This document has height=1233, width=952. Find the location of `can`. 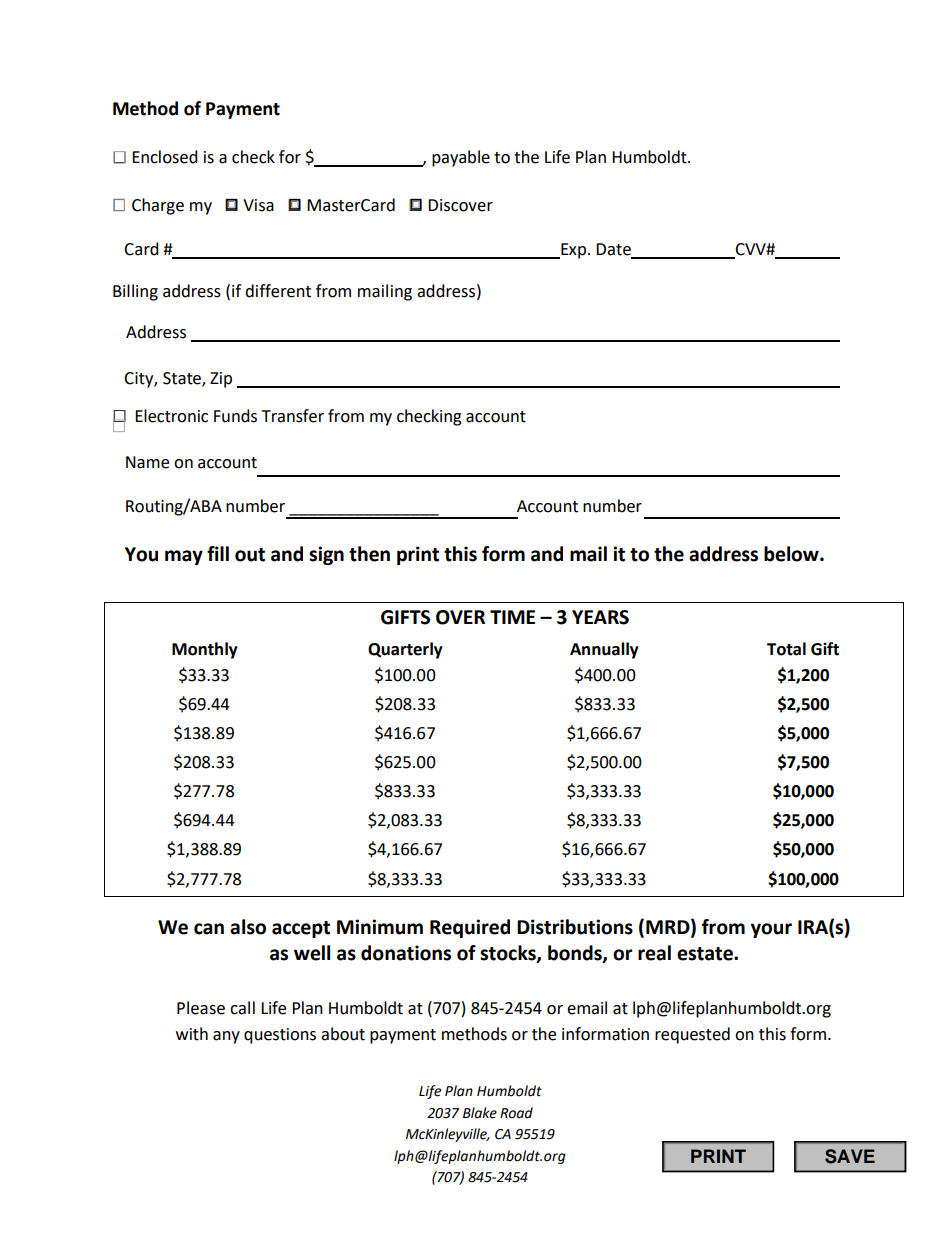

can is located at coordinates (209, 929).
